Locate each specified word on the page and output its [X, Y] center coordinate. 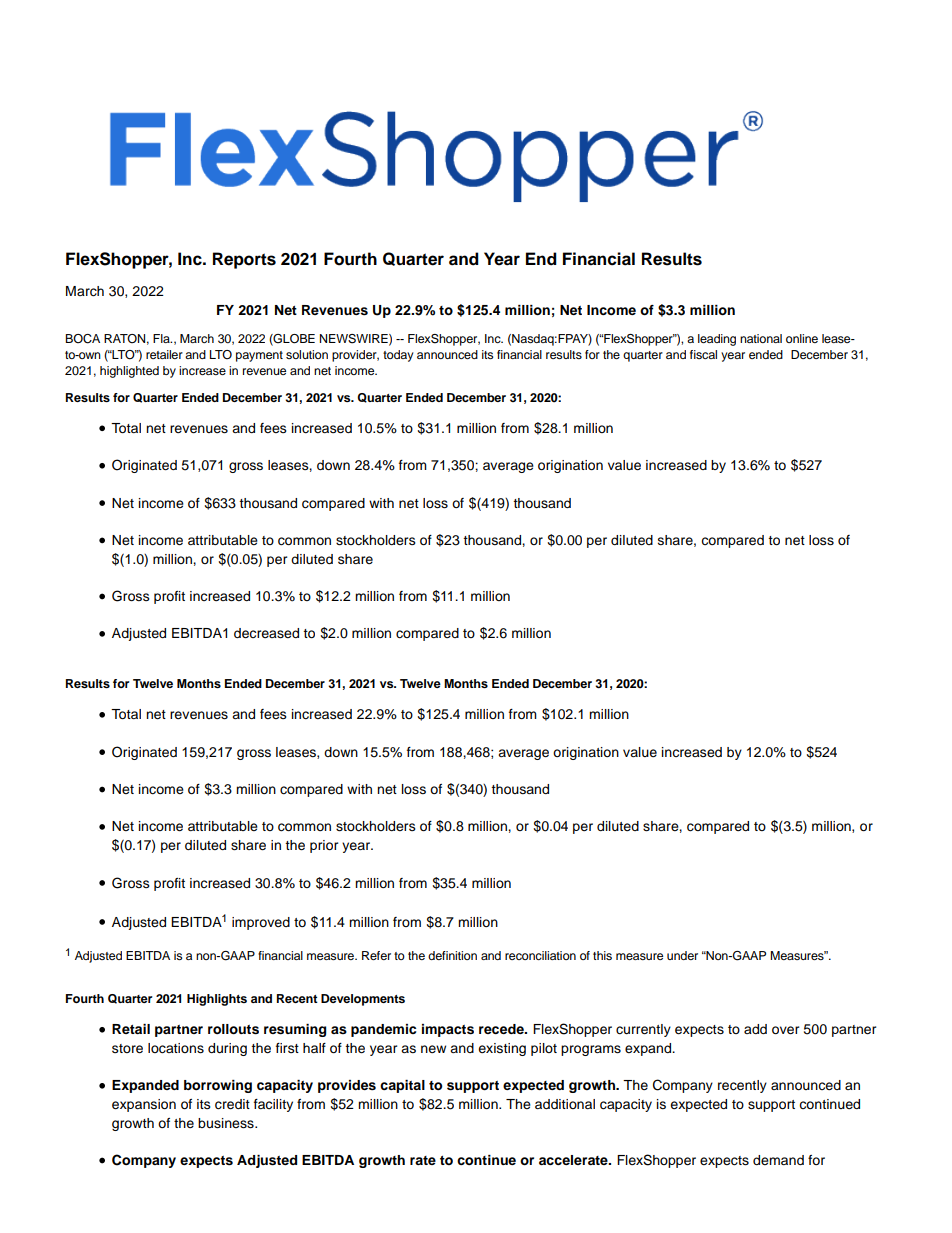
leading [717, 340]
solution [307, 354]
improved [261, 923]
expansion [144, 1105]
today [398, 356]
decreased [266, 633]
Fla [162, 338]
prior [324, 846]
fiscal [703, 354]
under [682, 955]
